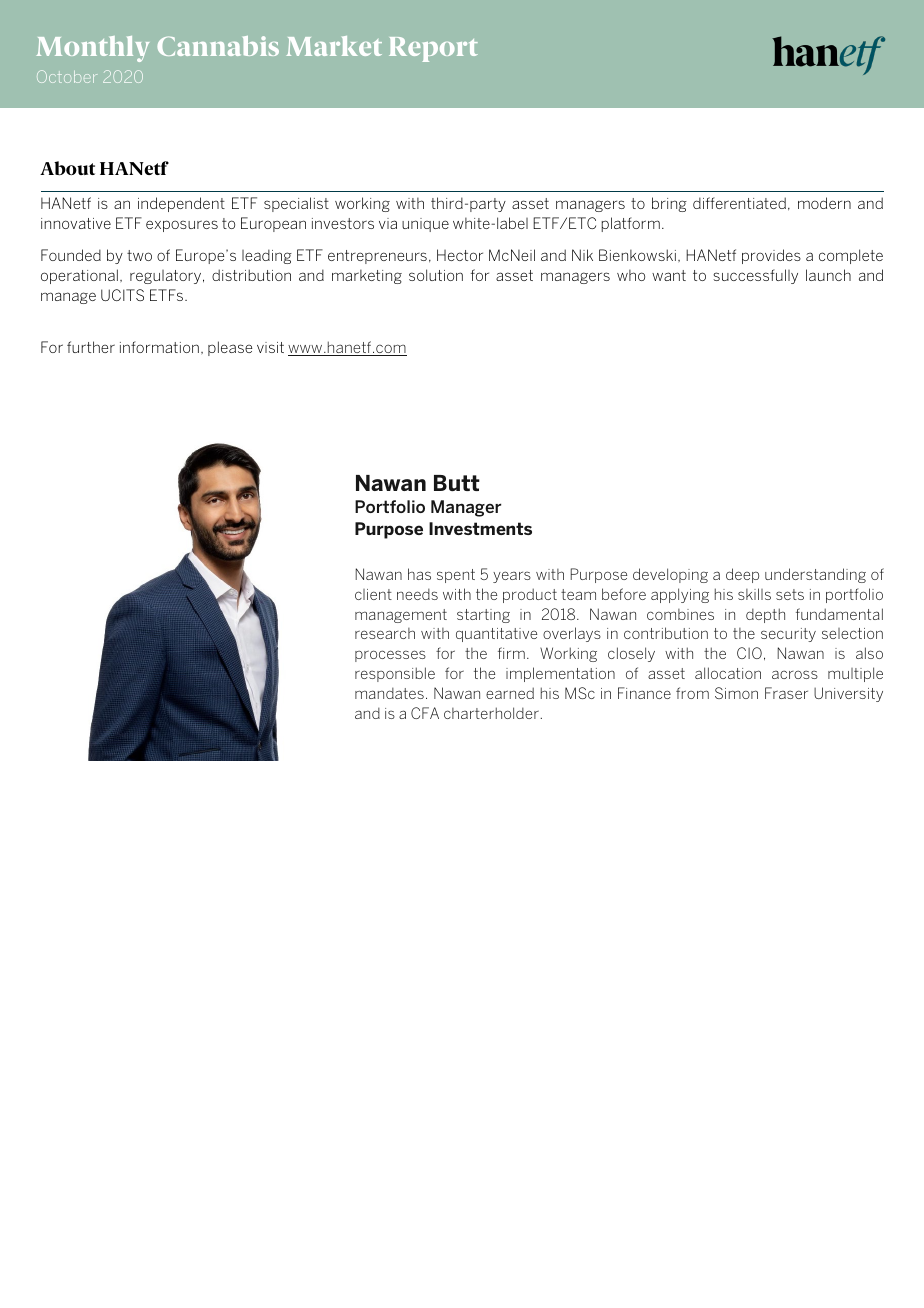 This screenshot has height=1308, width=924. Describe the element at coordinates (159, 347) in the screenshot. I see `information` at that location.
